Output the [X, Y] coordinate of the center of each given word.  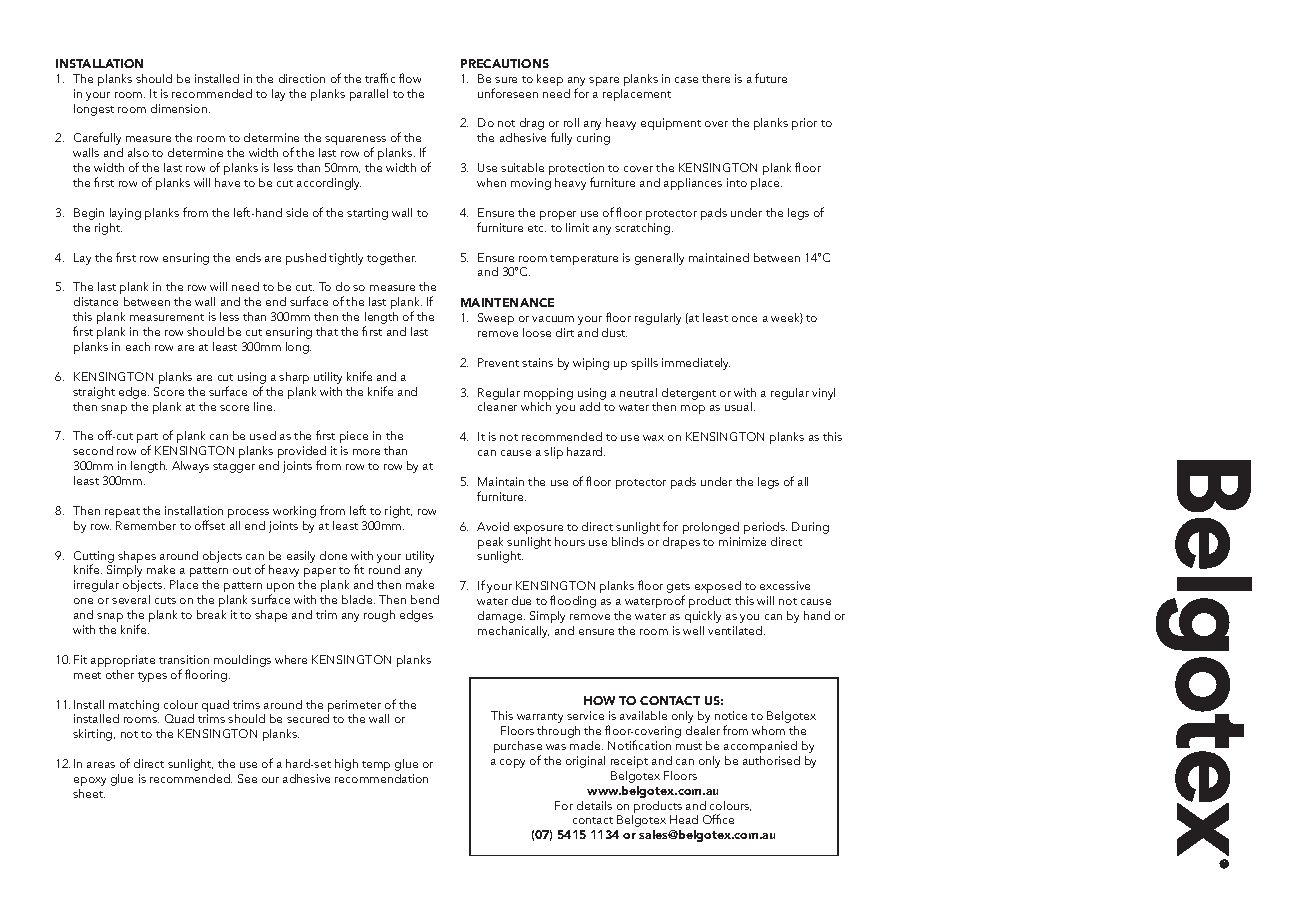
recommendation [381, 778]
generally [659, 259]
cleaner [497, 406]
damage [501, 617]
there [716, 78]
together [391, 259]
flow [410, 78]
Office [718, 819]
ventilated [736, 630]
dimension [180, 108]
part [147, 439]
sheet [89, 793]
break [211, 614]
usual [738, 406]
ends [248, 257]
